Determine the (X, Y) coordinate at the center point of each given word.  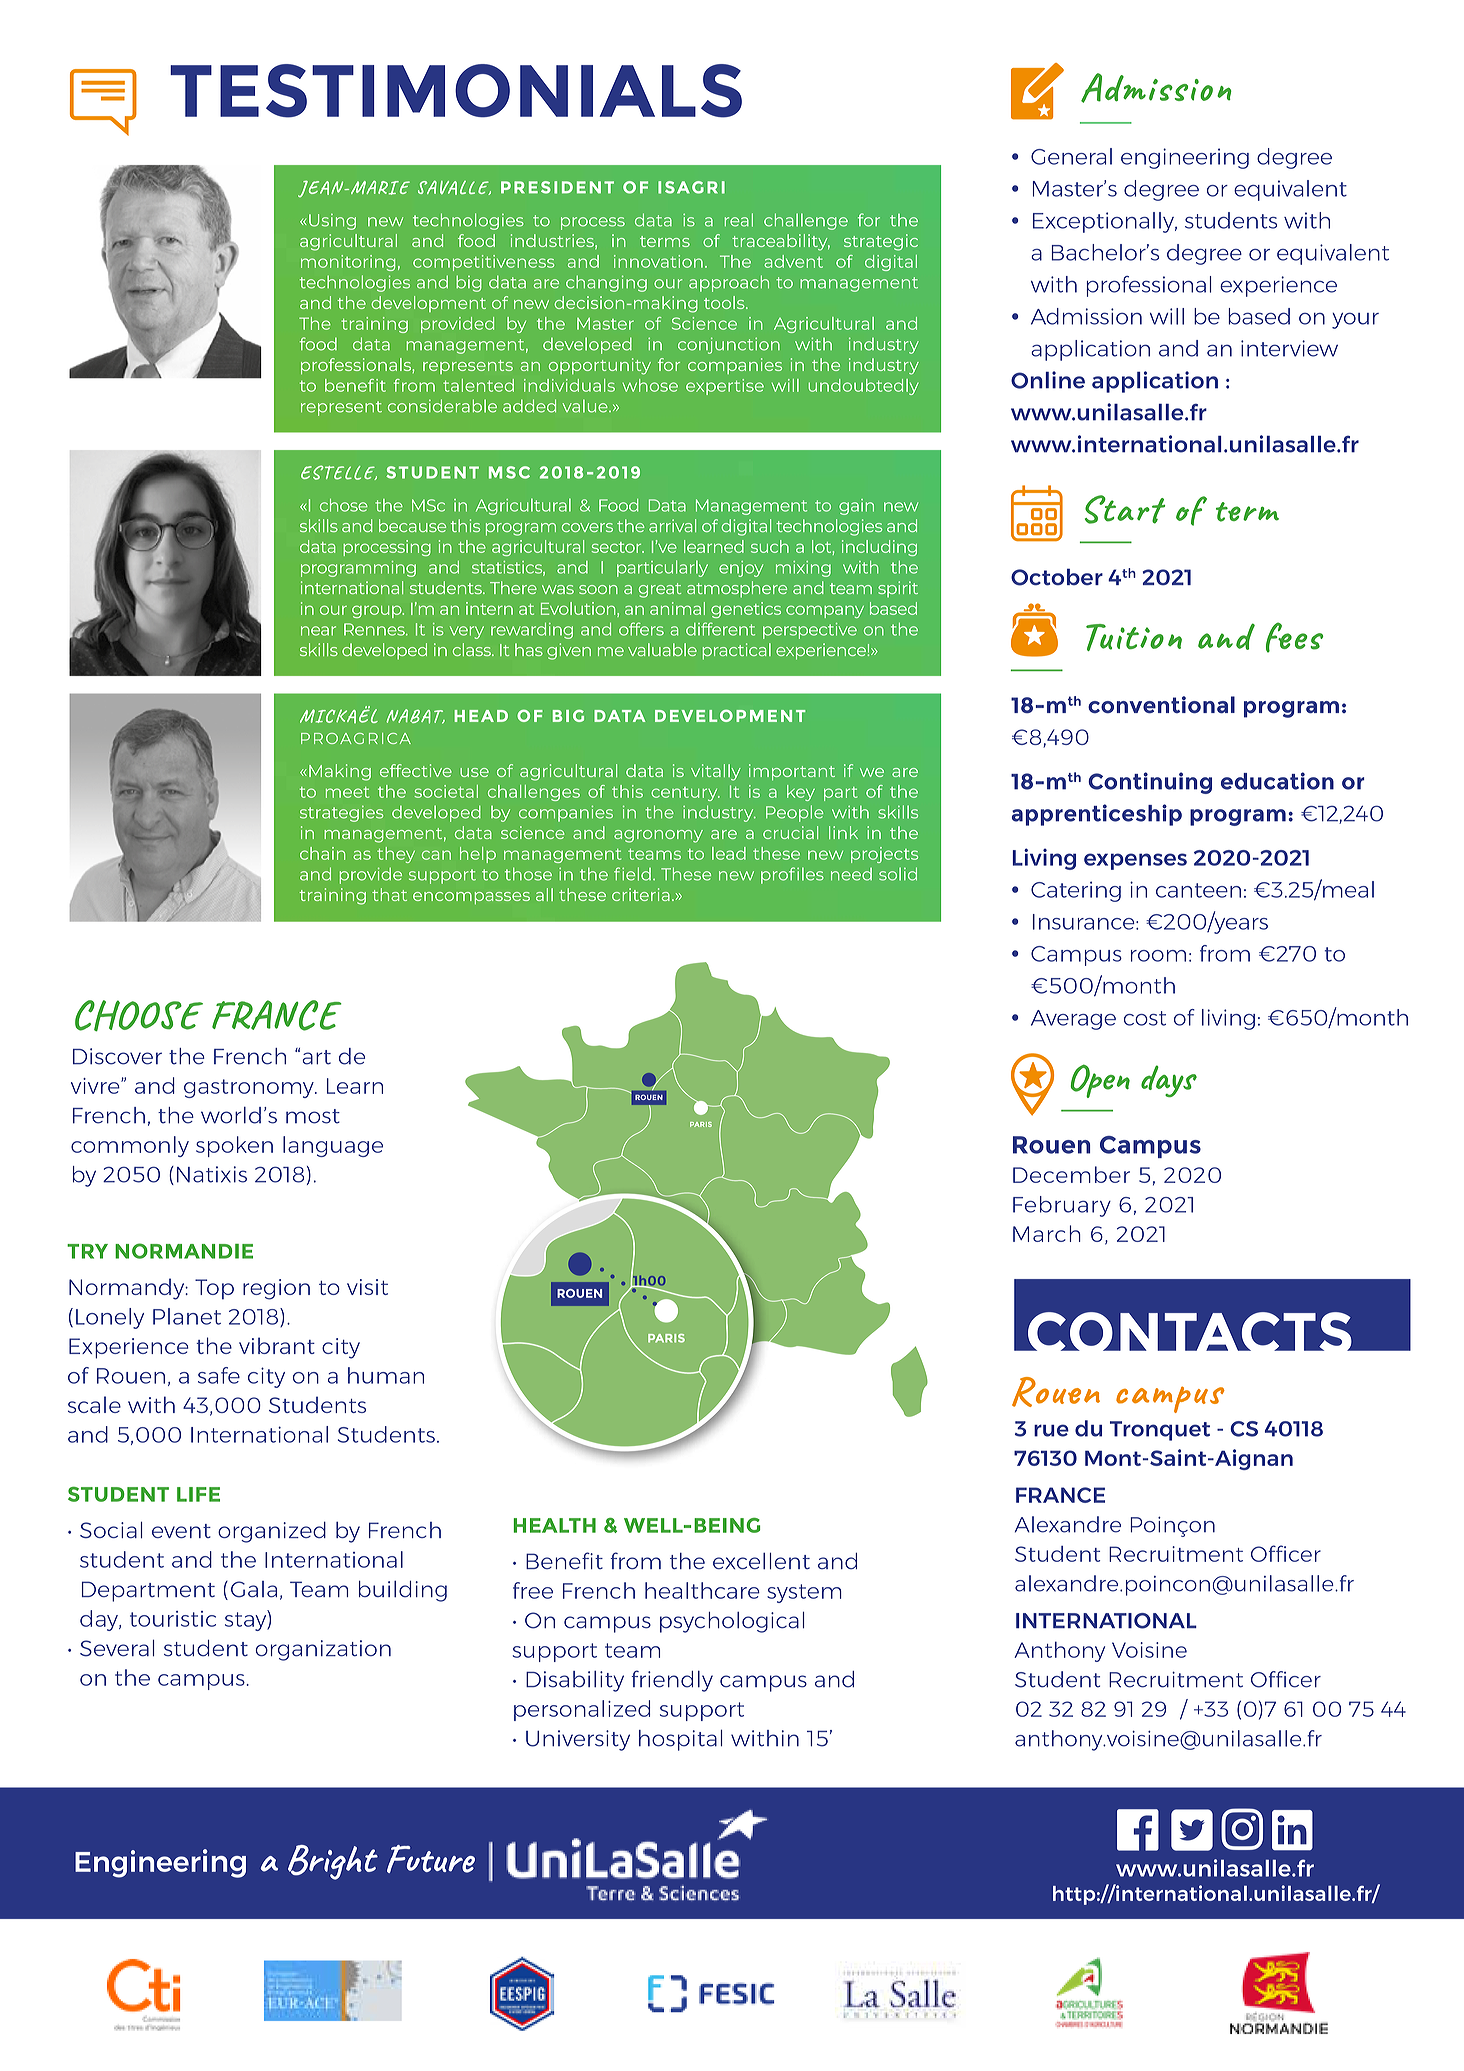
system (804, 1593)
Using (332, 222)
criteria (641, 894)
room (1158, 956)
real (739, 220)
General (1071, 156)
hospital (680, 1740)
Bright (333, 1862)
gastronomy (250, 1088)
